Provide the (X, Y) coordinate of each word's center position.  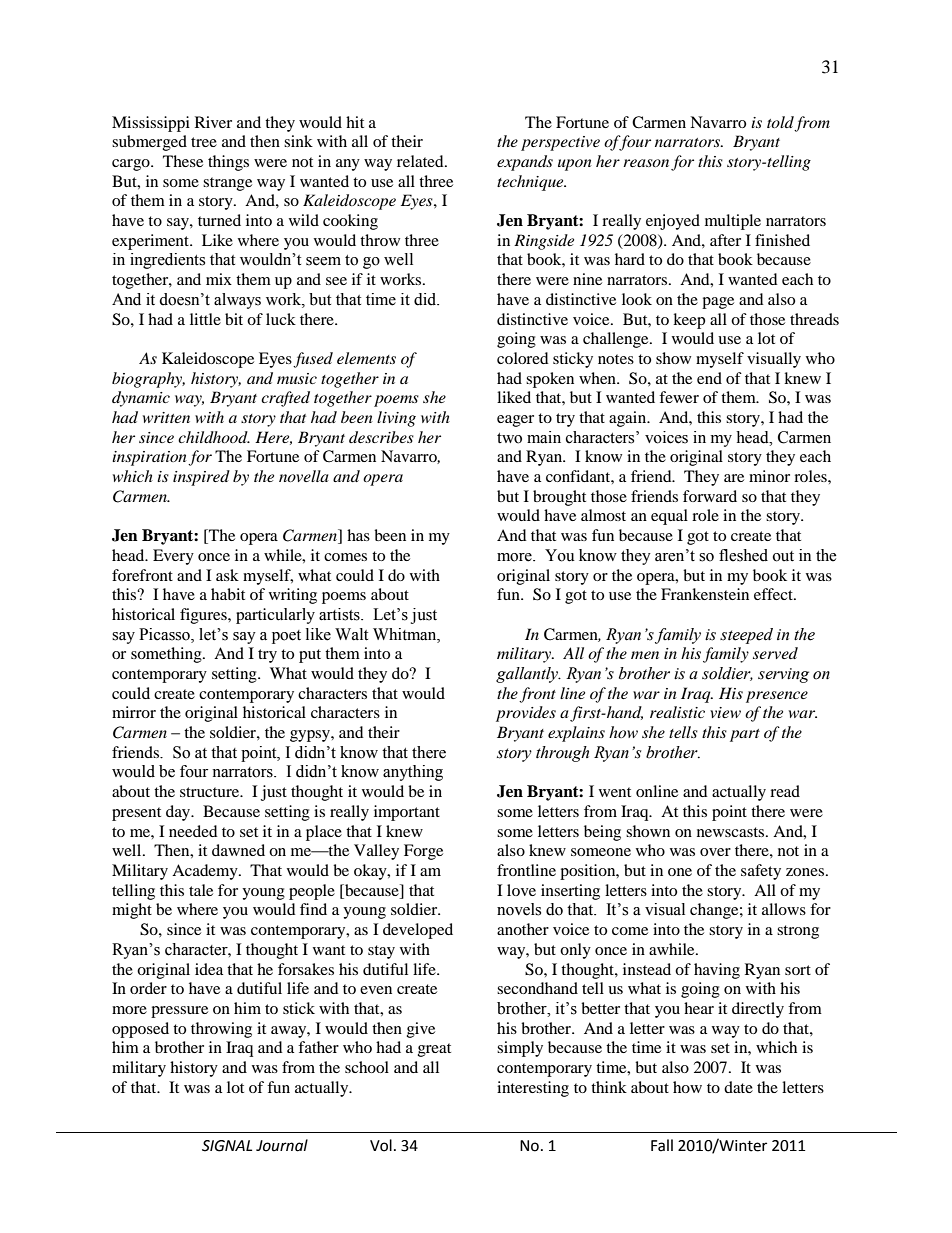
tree (204, 142)
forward (710, 496)
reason (646, 163)
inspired (201, 478)
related (421, 161)
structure (211, 792)
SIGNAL (227, 1146)
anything (413, 773)
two (509, 438)
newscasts (732, 832)
